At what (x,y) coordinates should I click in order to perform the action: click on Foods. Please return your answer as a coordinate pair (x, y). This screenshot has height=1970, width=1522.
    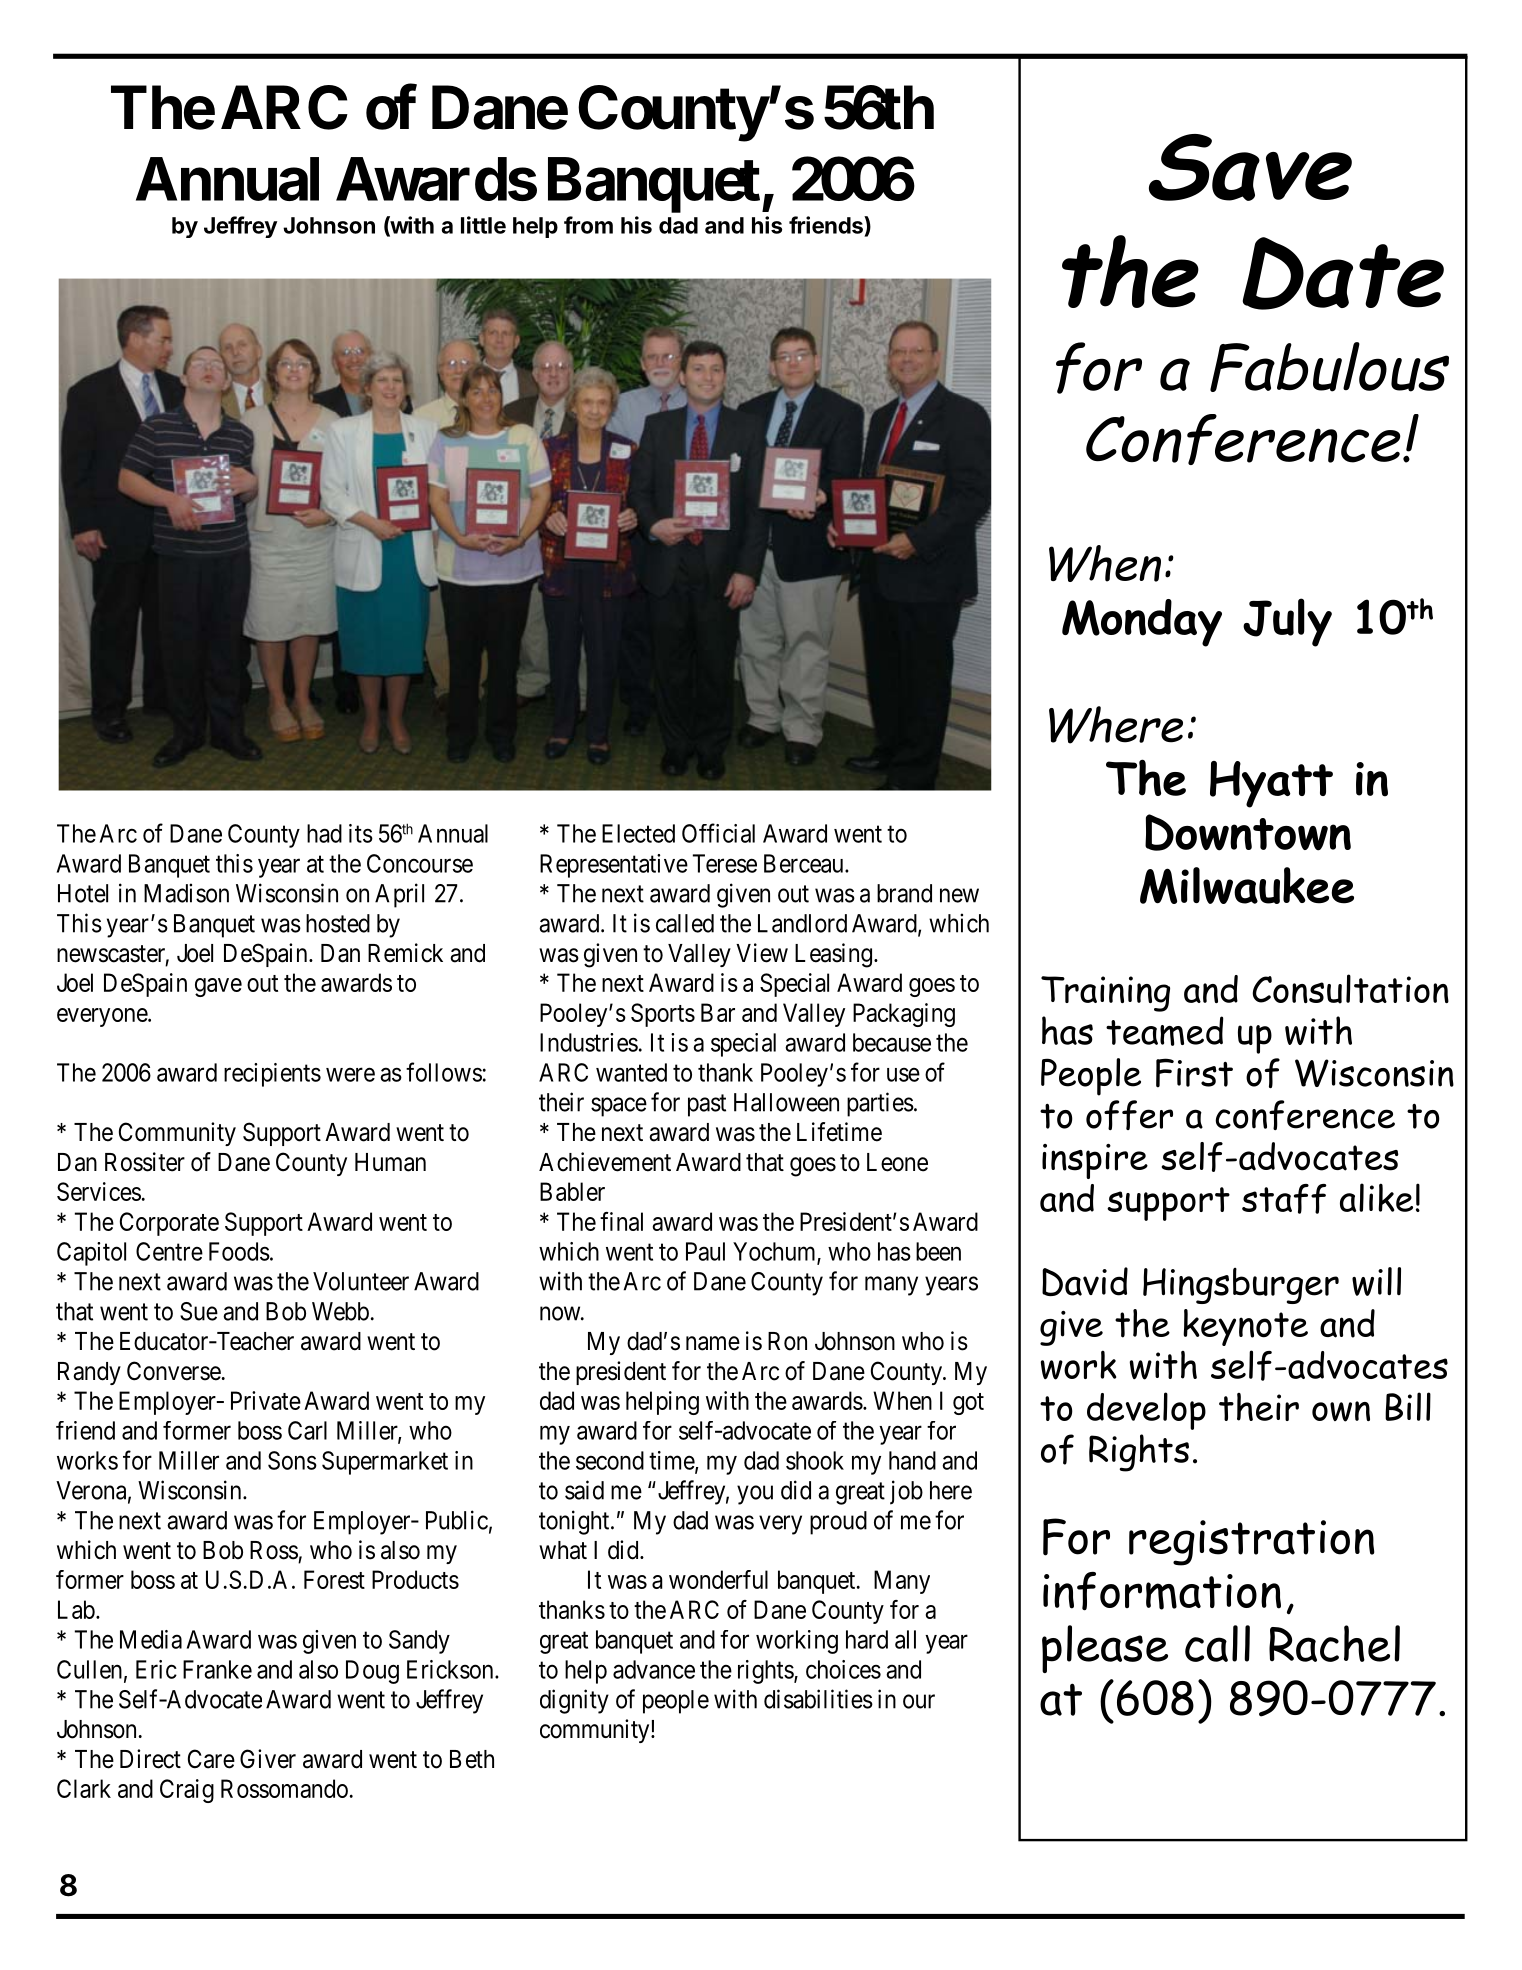
    Looking at the image, I should click on (239, 1251).
